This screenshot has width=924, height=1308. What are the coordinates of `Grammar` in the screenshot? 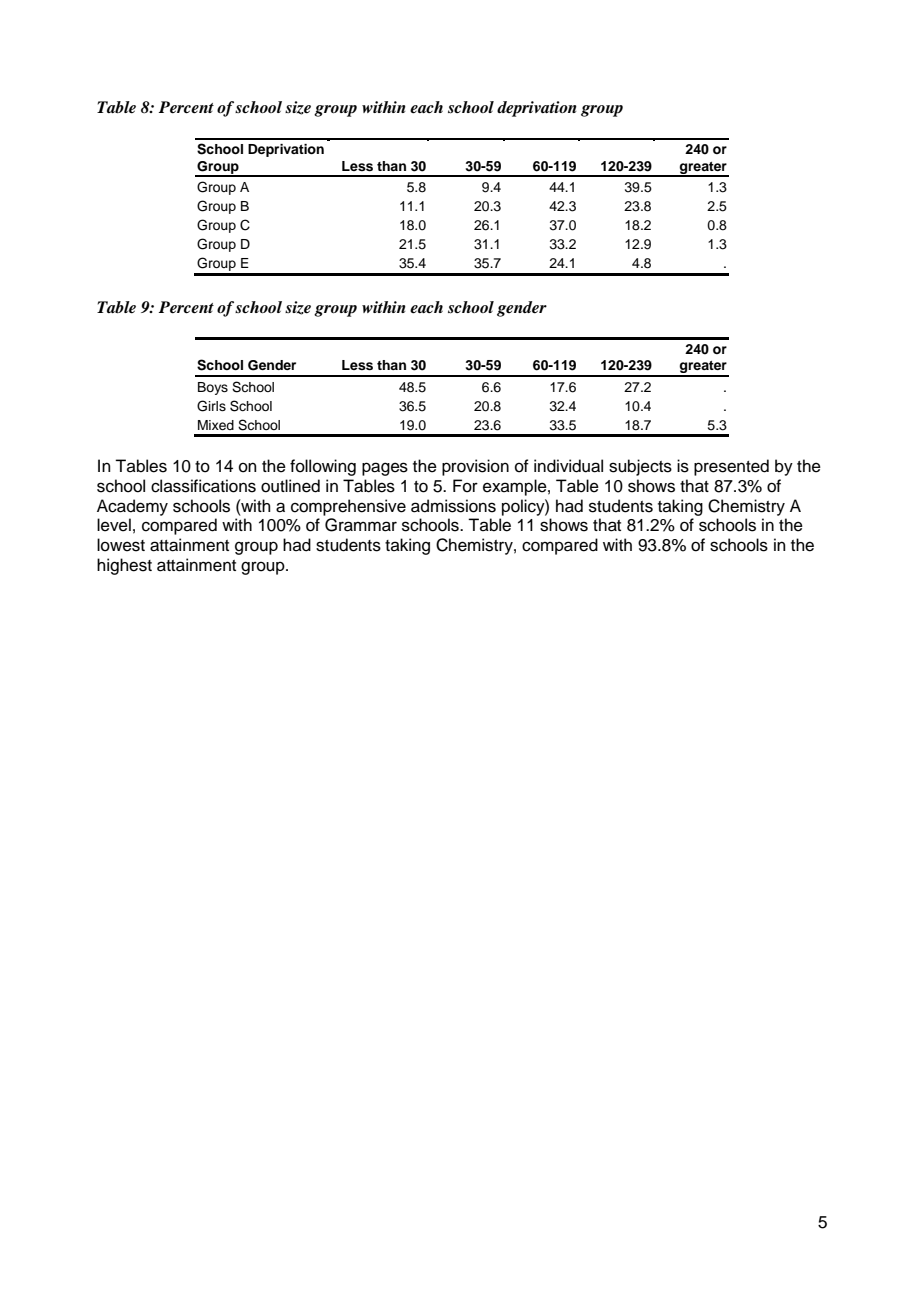 It's located at (361, 525).
